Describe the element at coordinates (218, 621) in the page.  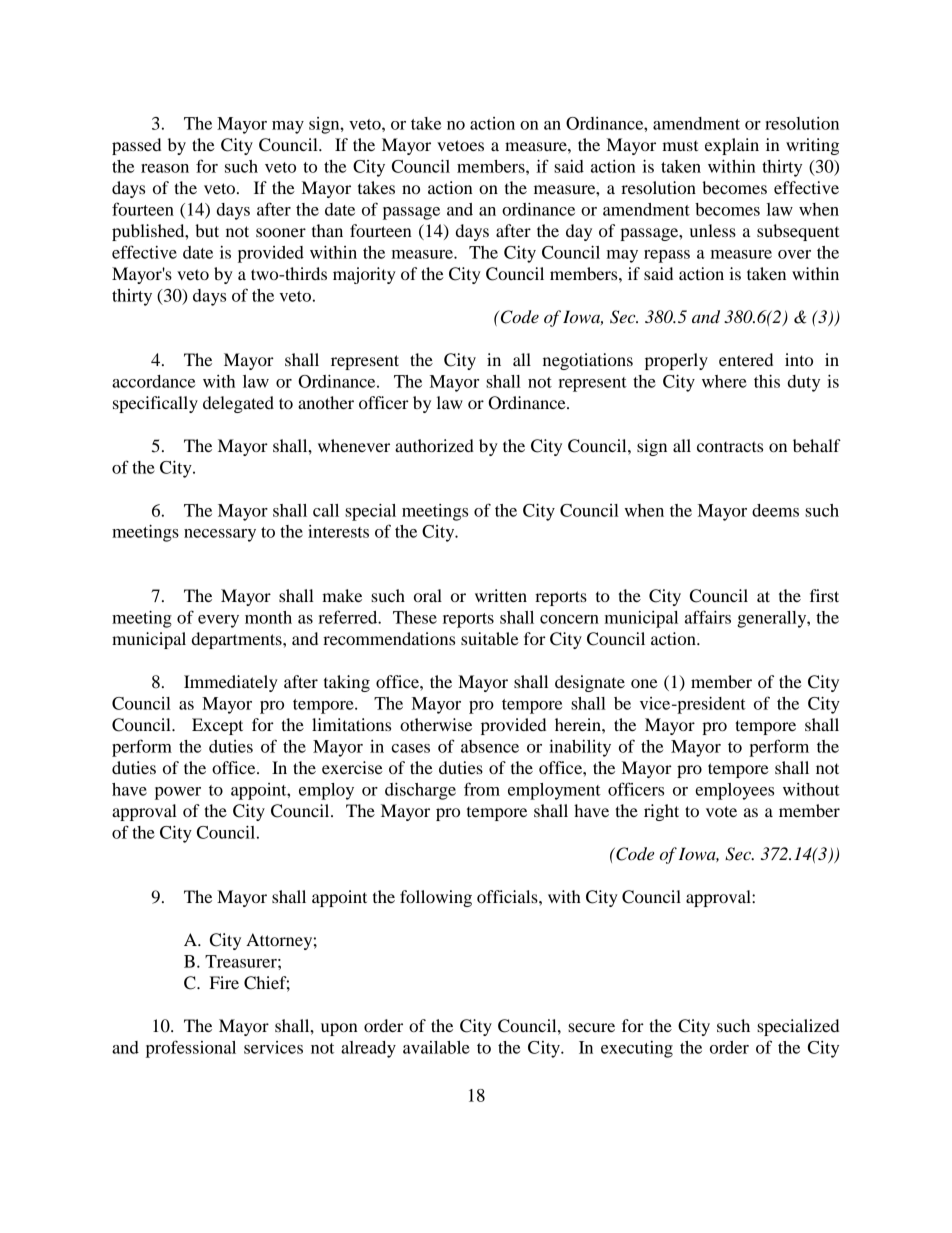
I see `every` at that location.
